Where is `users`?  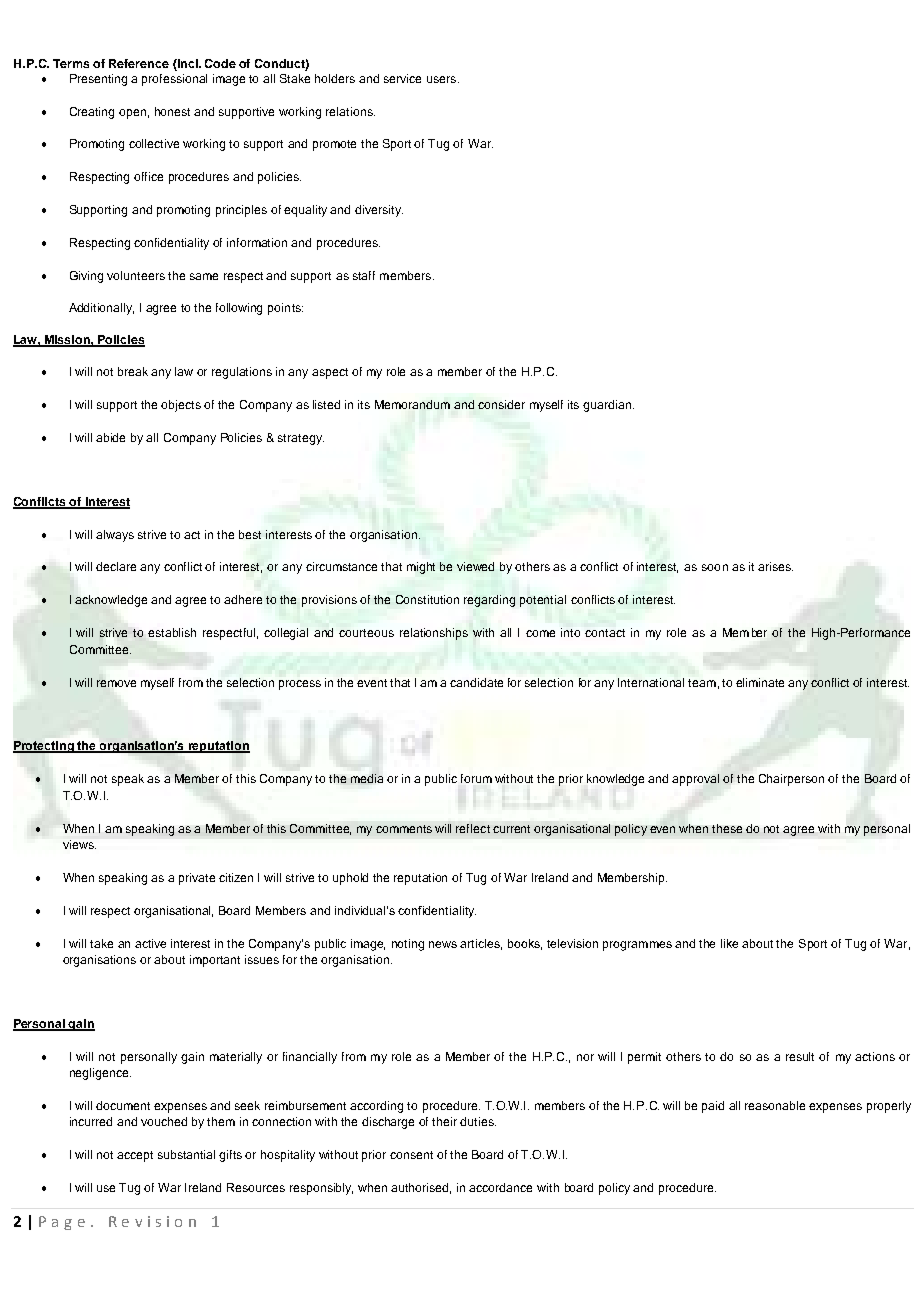
users is located at coordinates (441, 79).
